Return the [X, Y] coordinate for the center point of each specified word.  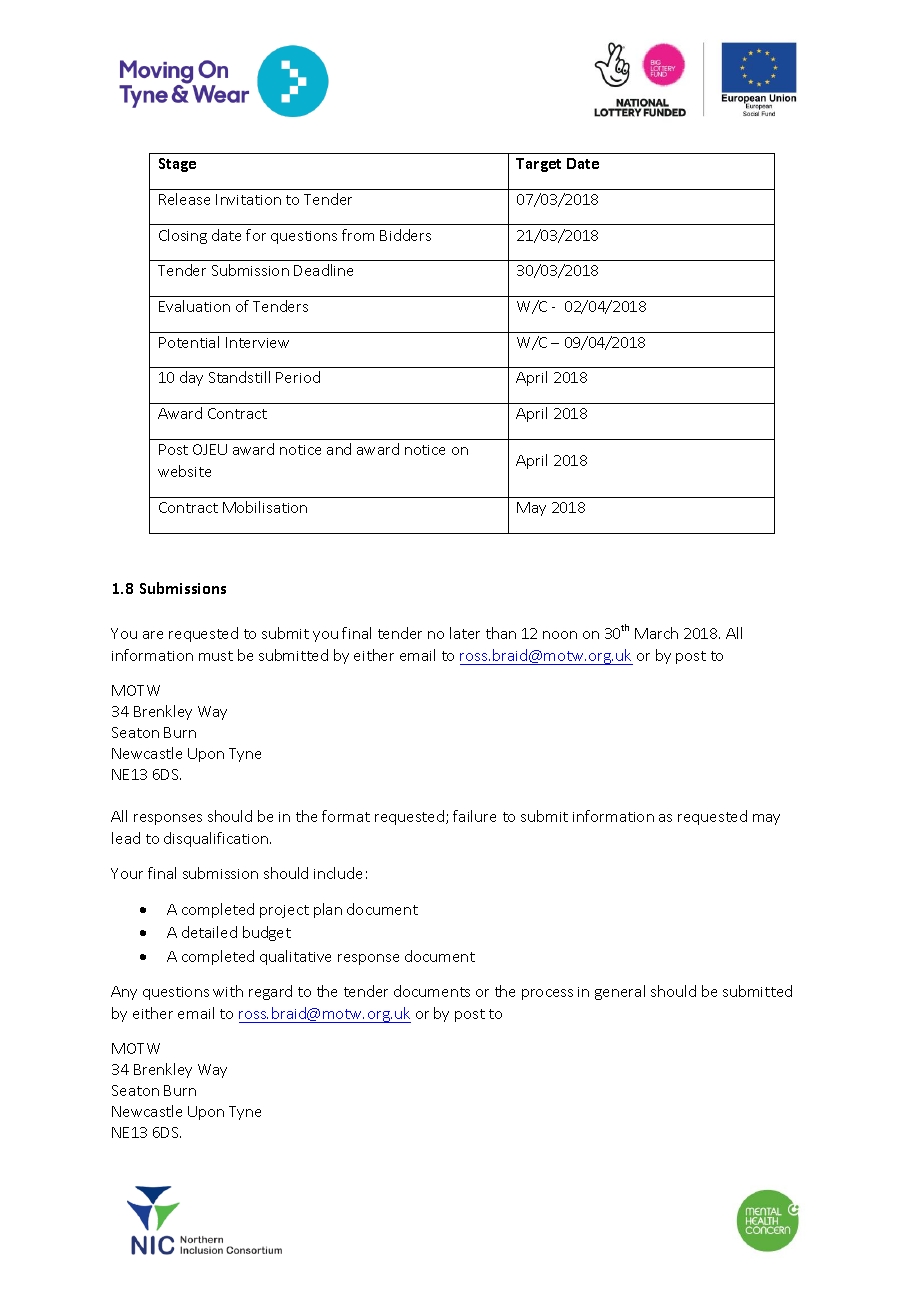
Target [538, 165]
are [153, 635]
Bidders [405, 235]
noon [560, 635]
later [465, 633]
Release [184, 199]
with [228, 991]
